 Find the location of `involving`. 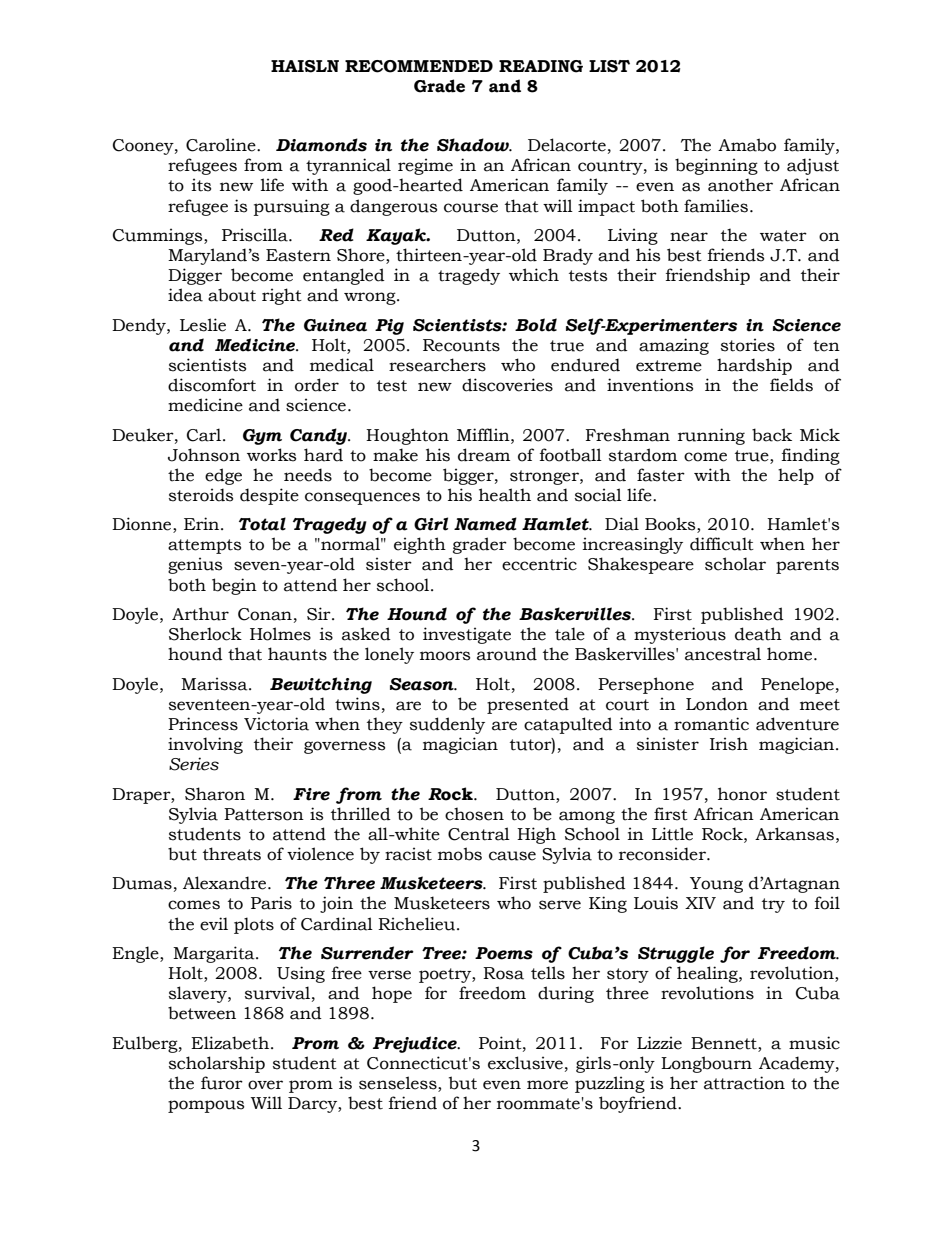

involving is located at coordinates (205, 745).
